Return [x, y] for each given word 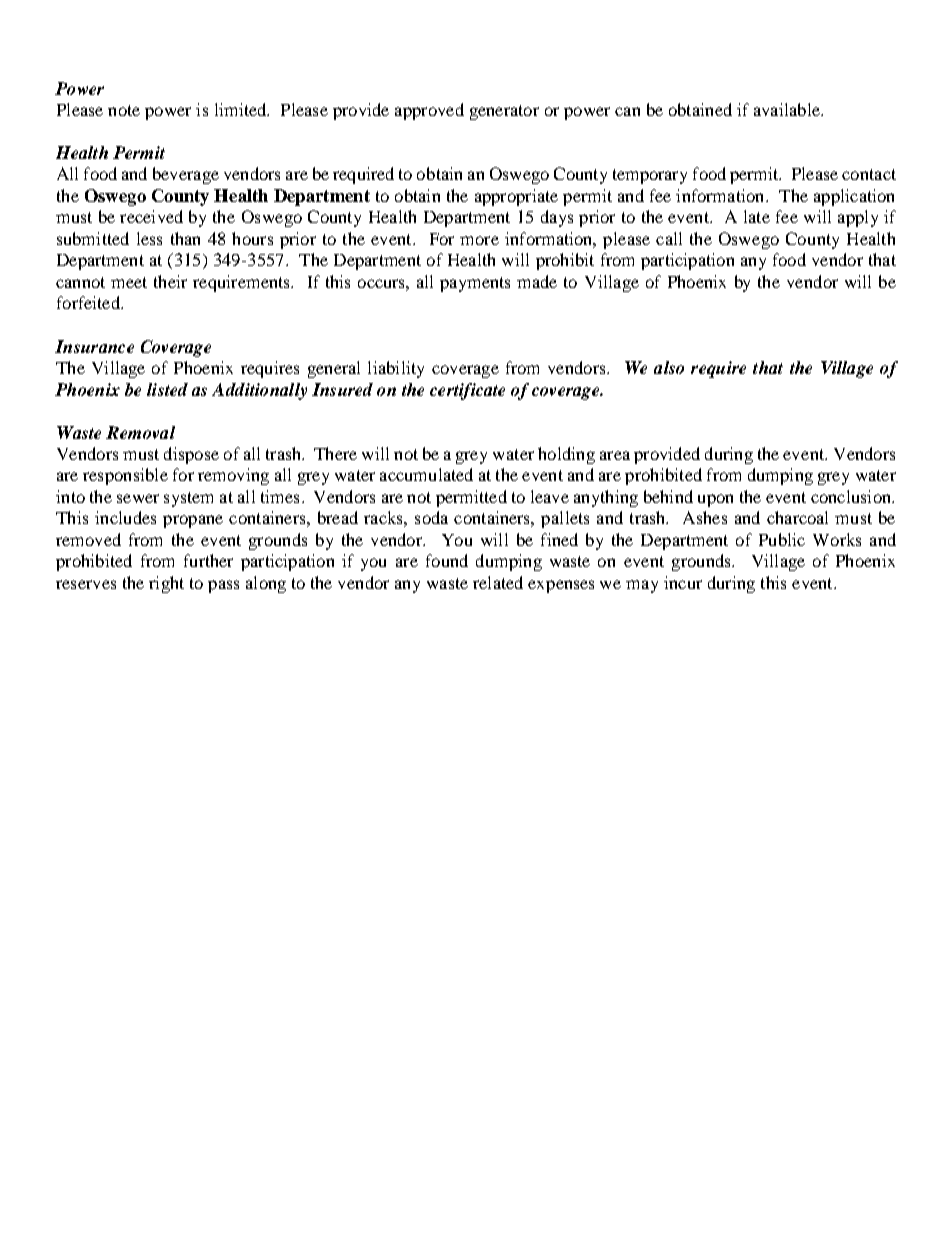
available [788, 109]
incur [683, 582]
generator [504, 112]
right [166, 584]
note [124, 110]
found [447, 560]
